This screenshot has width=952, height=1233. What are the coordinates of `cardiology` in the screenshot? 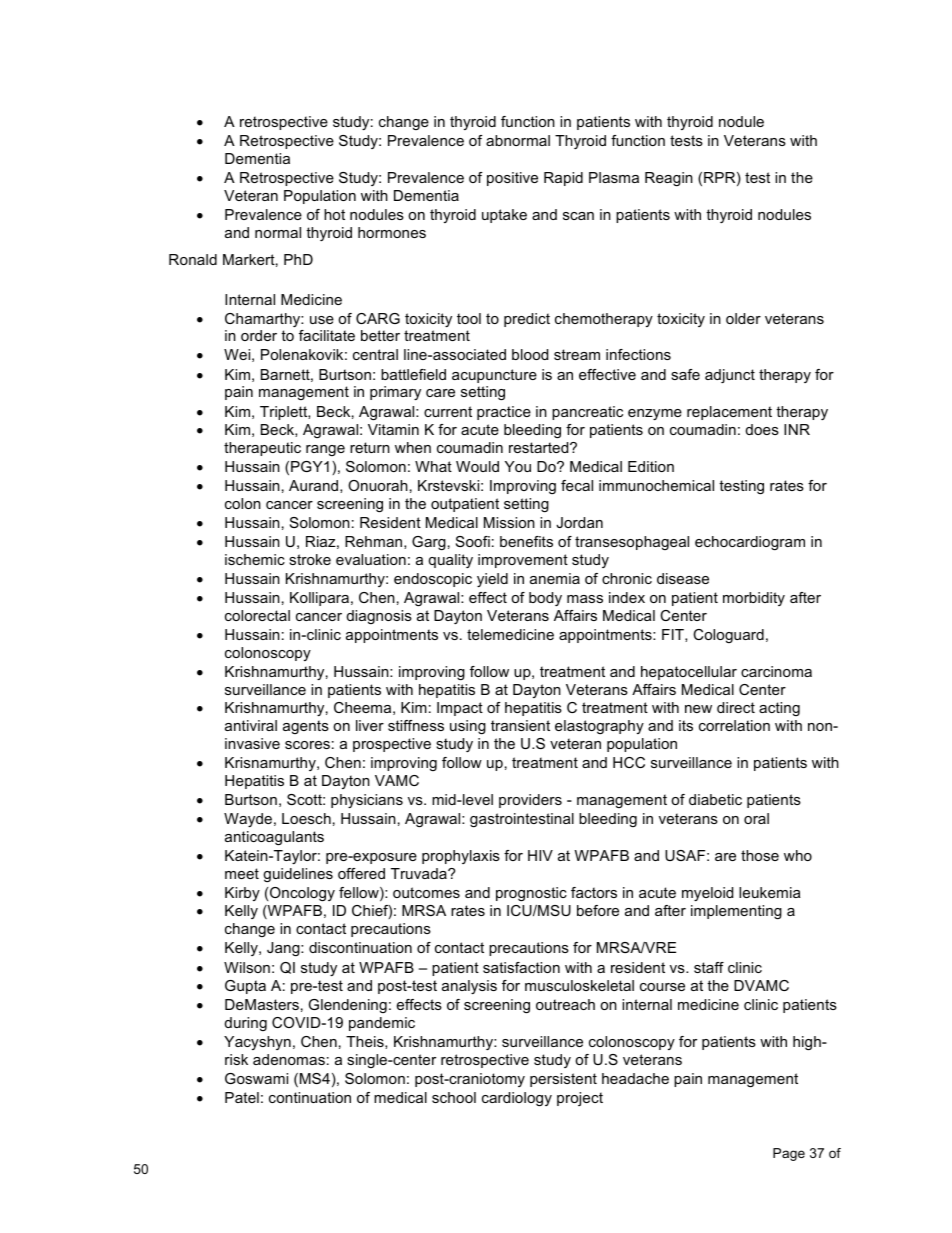 It's located at (517, 1099).
